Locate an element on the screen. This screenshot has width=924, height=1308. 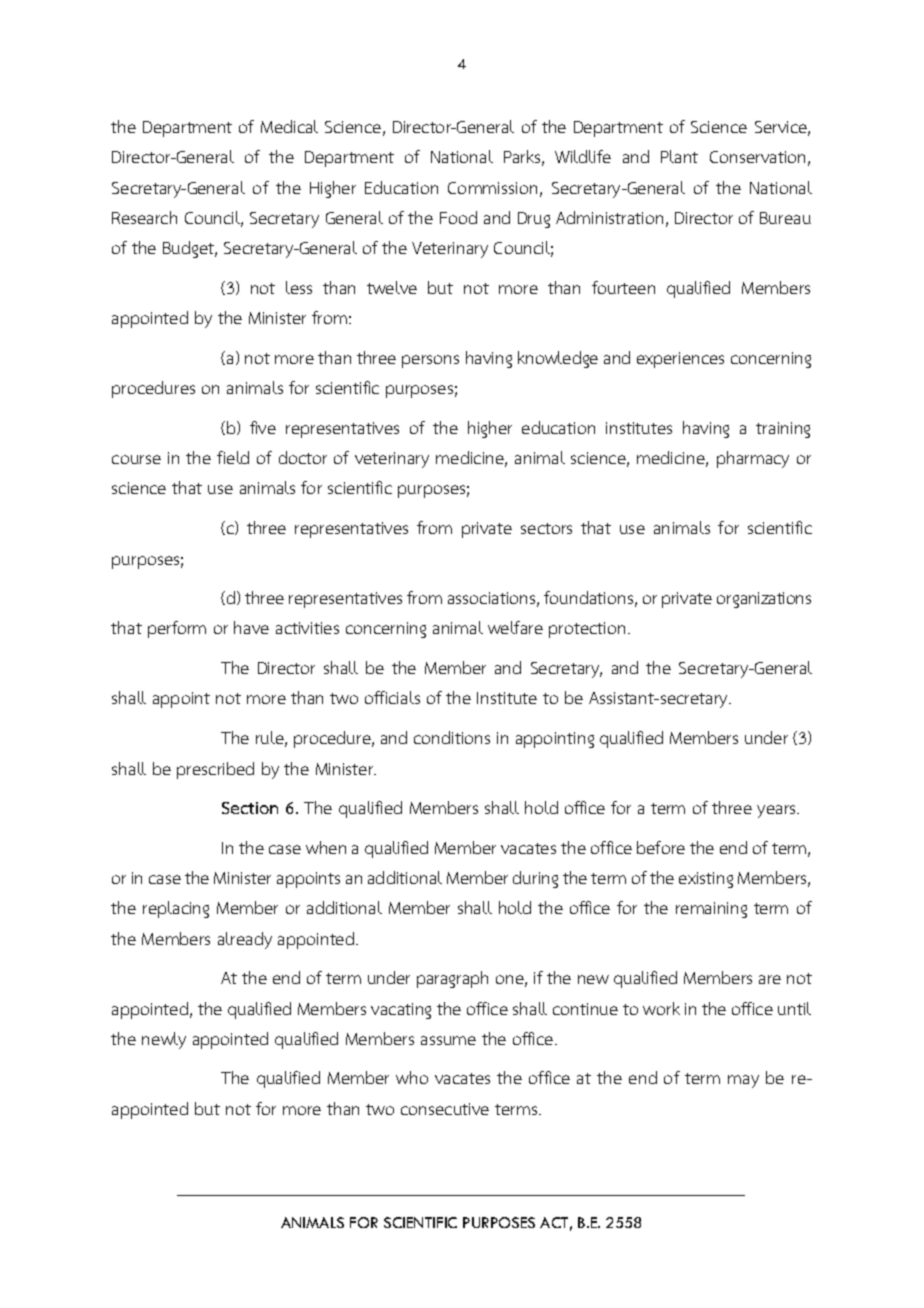
have is located at coordinates (251, 627).
